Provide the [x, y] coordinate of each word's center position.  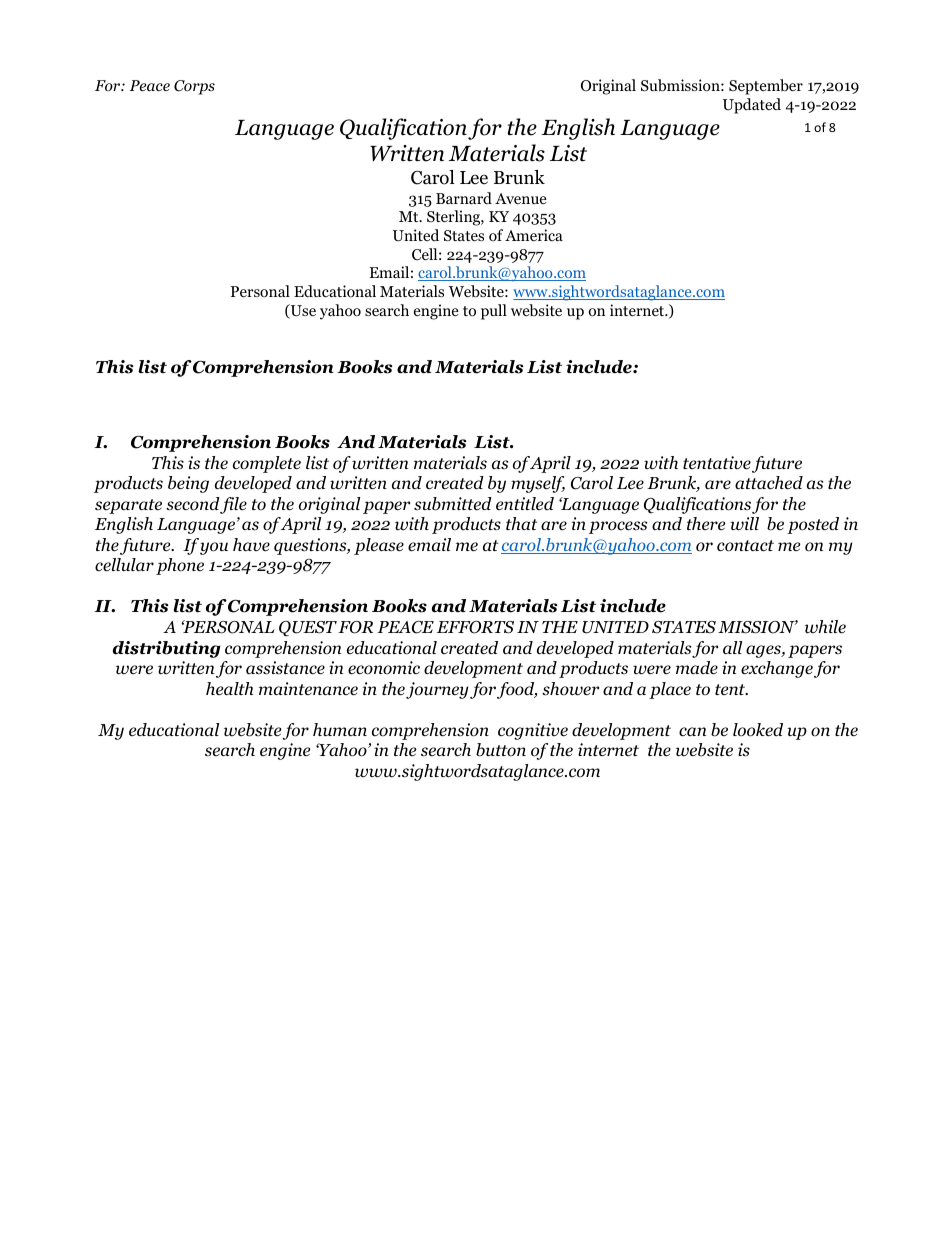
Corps [194, 87]
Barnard [464, 198]
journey [437, 690]
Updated [752, 106]
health [229, 688]
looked [758, 730]
